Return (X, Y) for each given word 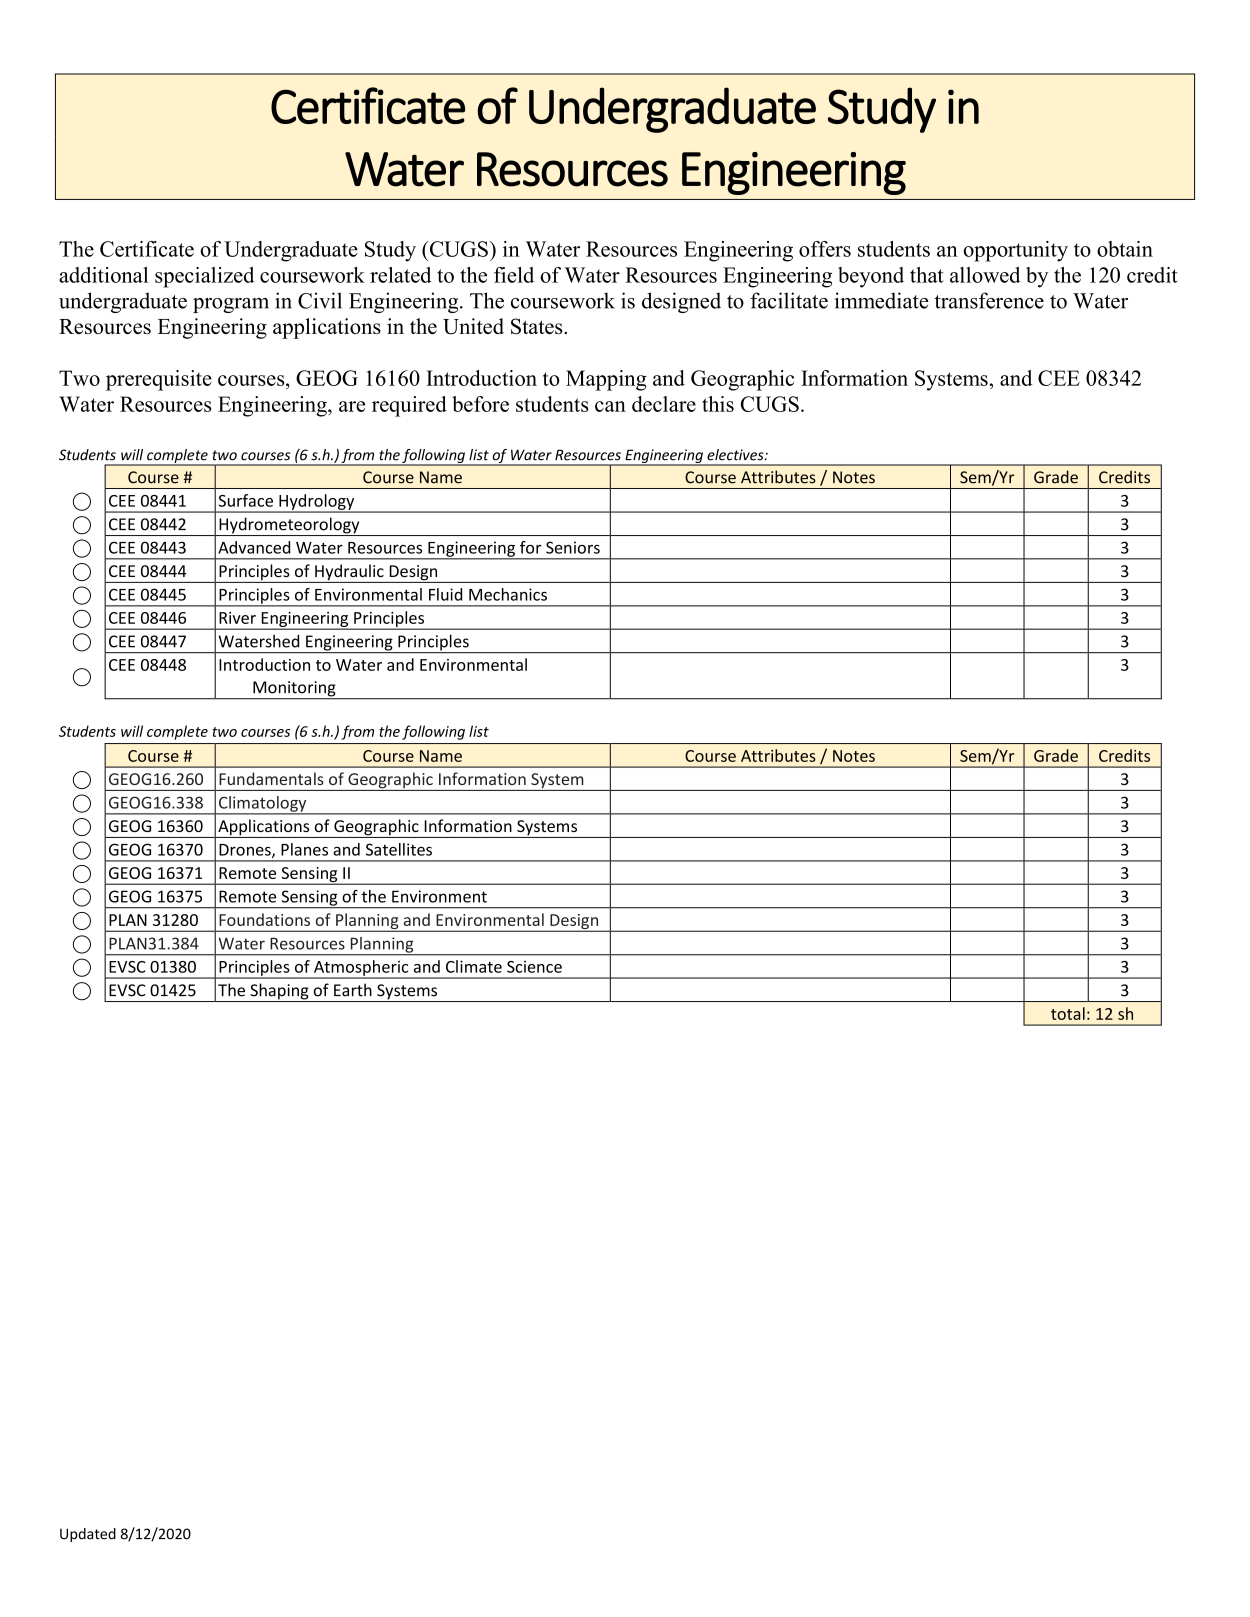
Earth (353, 990)
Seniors (573, 547)
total (1068, 1013)
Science (534, 967)
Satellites (399, 849)
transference (989, 300)
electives (736, 455)
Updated (88, 1535)
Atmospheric (361, 969)
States (538, 326)
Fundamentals (271, 778)
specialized (204, 277)
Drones (246, 851)
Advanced (254, 547)
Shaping (279, 992)
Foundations (264, 919)
